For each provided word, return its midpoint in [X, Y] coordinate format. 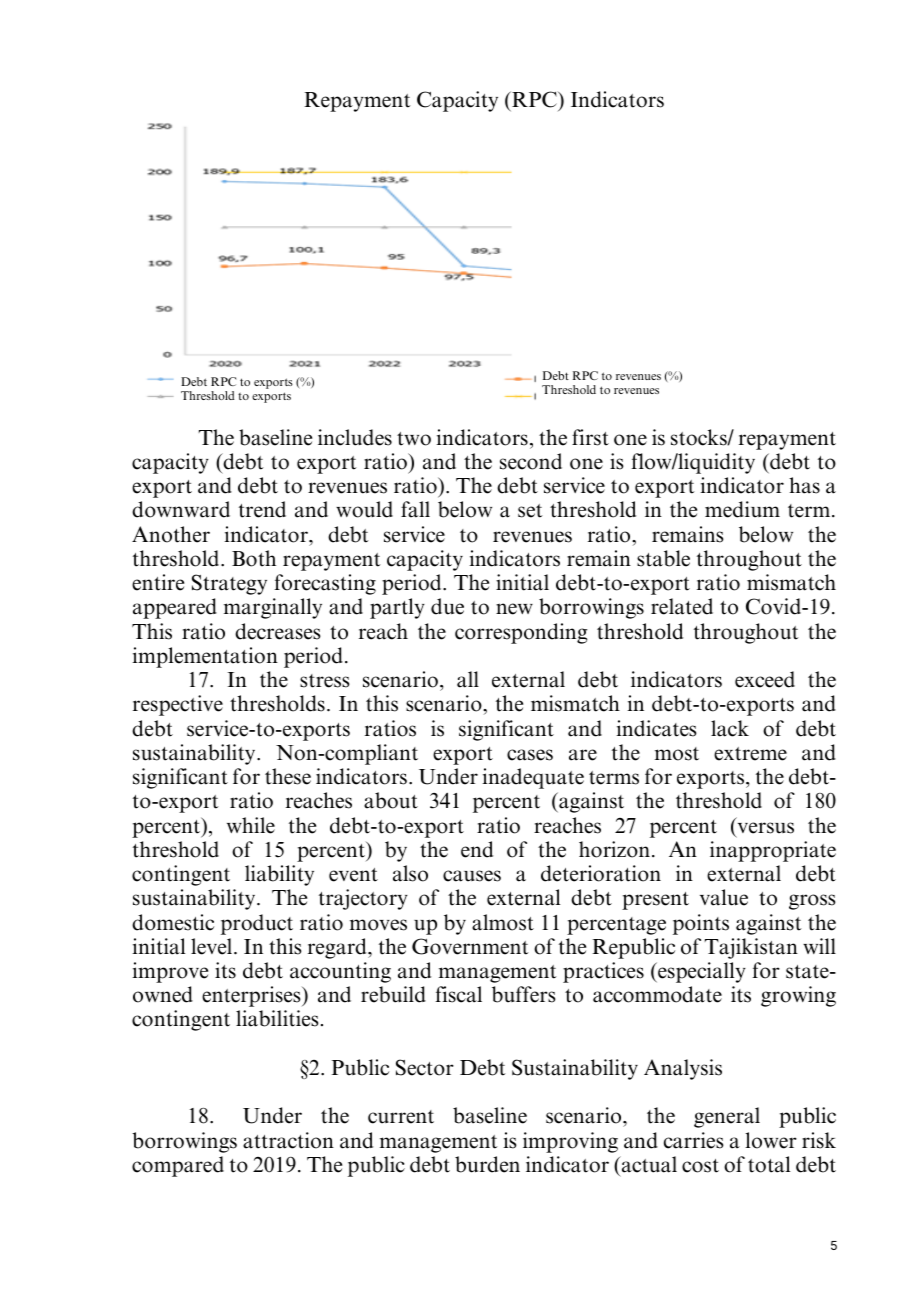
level [213, 946]
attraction [288, 1140]
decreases [278, 631]
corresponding [521, 633]
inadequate [533, 778]
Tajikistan [751, 948]
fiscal [458, 994]
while [251, 825]
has [804, 485]
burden [487, 1164]
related [682, 606]
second [531, 461]
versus [766, 828]
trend [262, 509]
